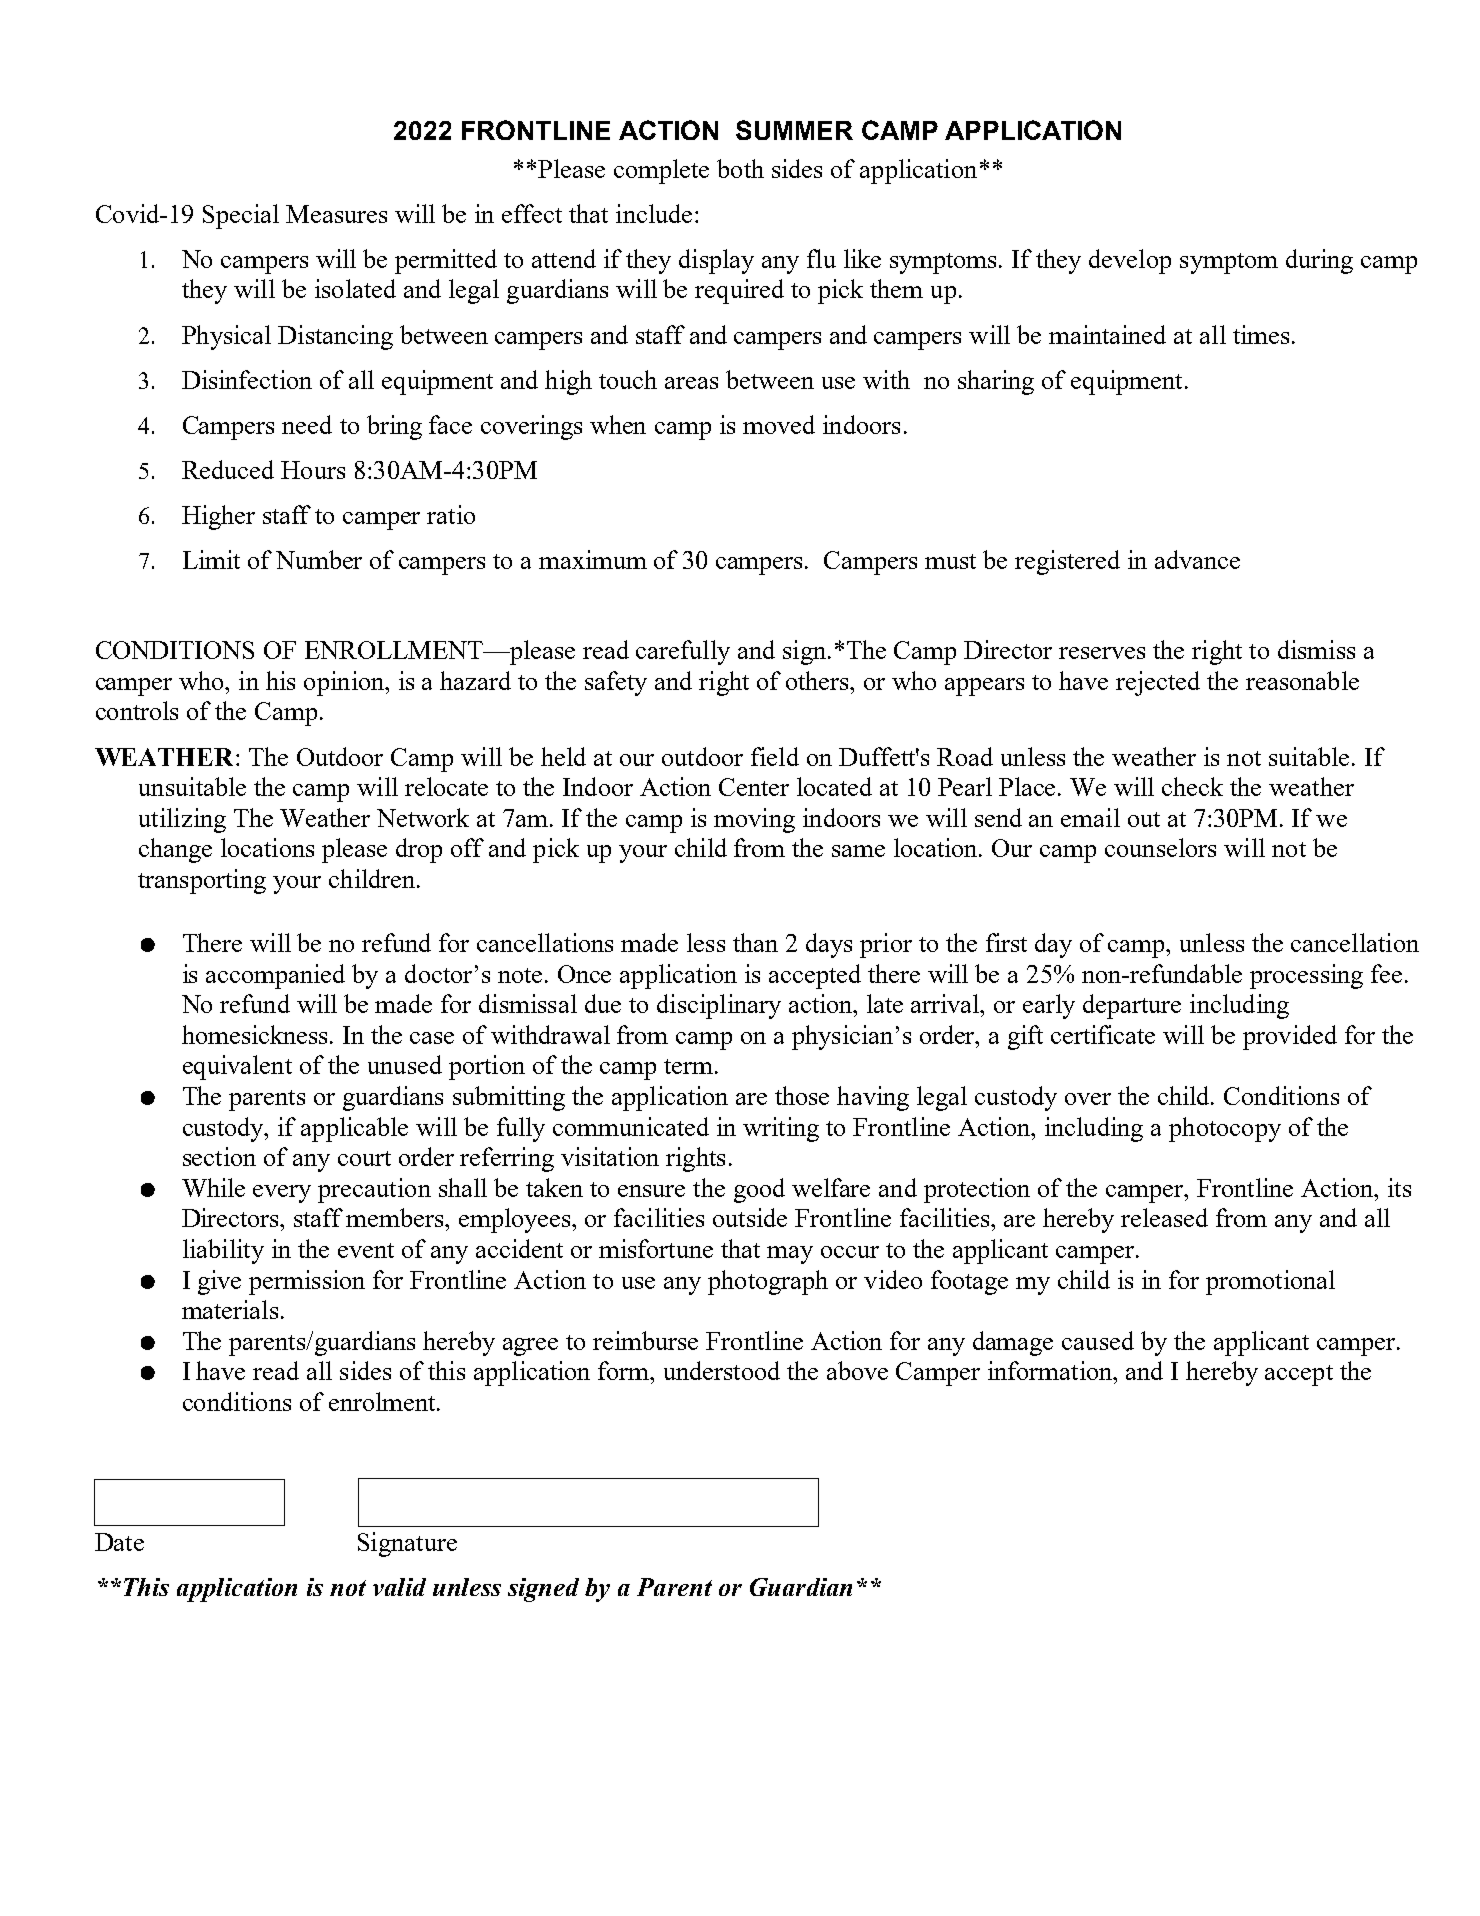  Describe the element at coordinates (1164, 1217) in the screenshot. I see `released` at that location.
